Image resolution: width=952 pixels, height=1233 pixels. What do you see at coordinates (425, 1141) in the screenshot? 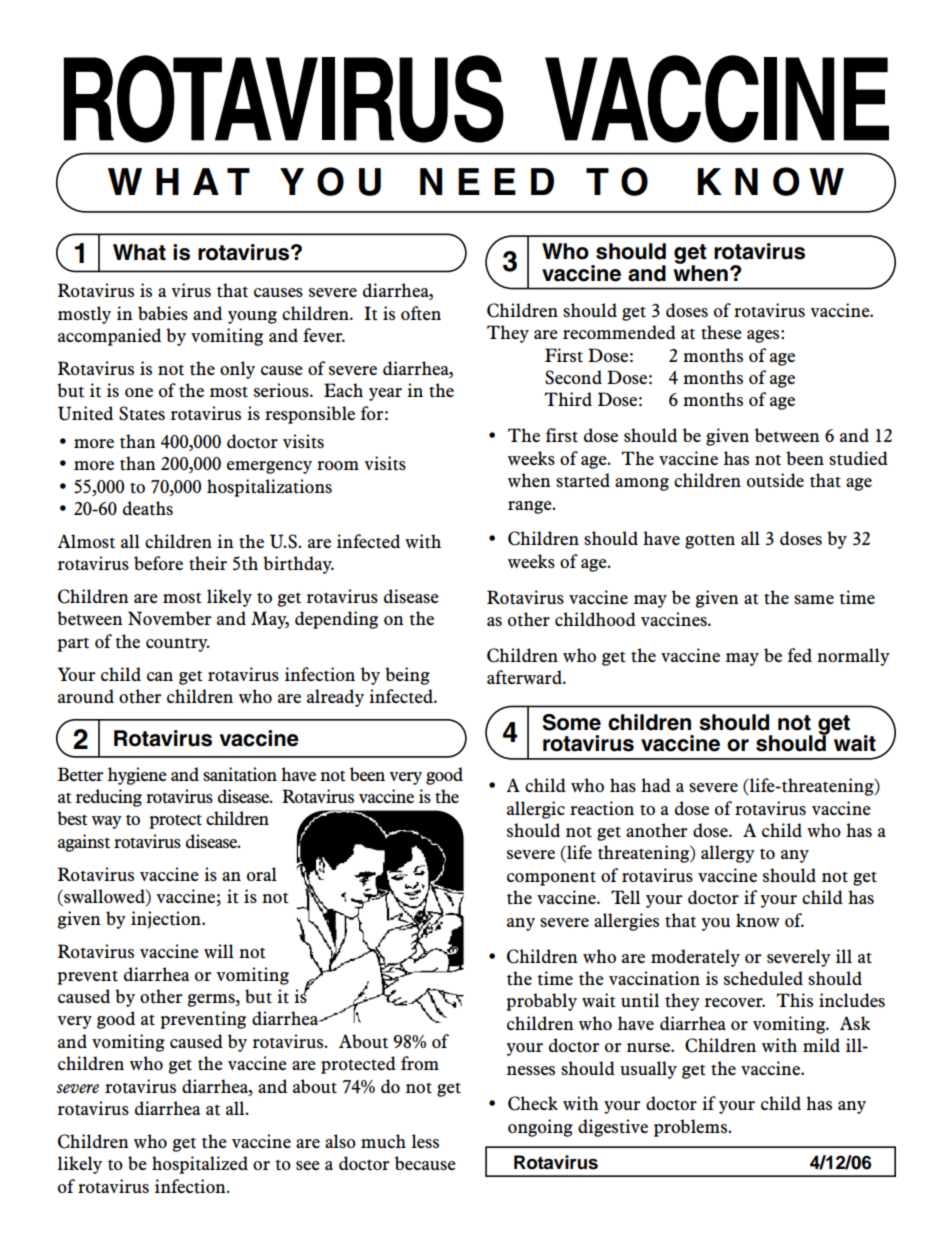
I see `less` at bounding box center [425, 1141].
